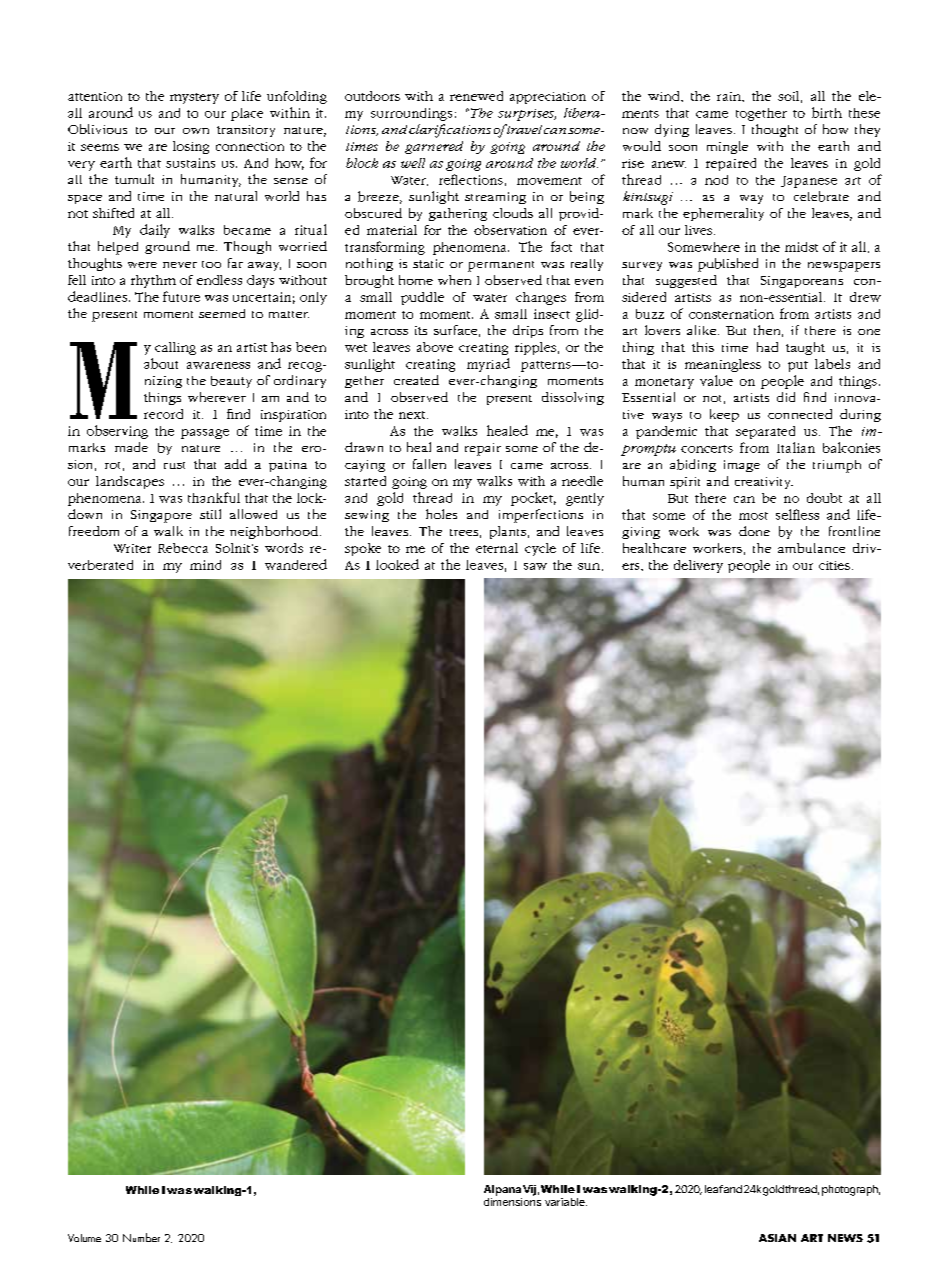 Image resolution: width=949 pixels, height=1288 pixels. Describe the element at coordinates (141, 1237) in the image. I see `Number` at that location.
